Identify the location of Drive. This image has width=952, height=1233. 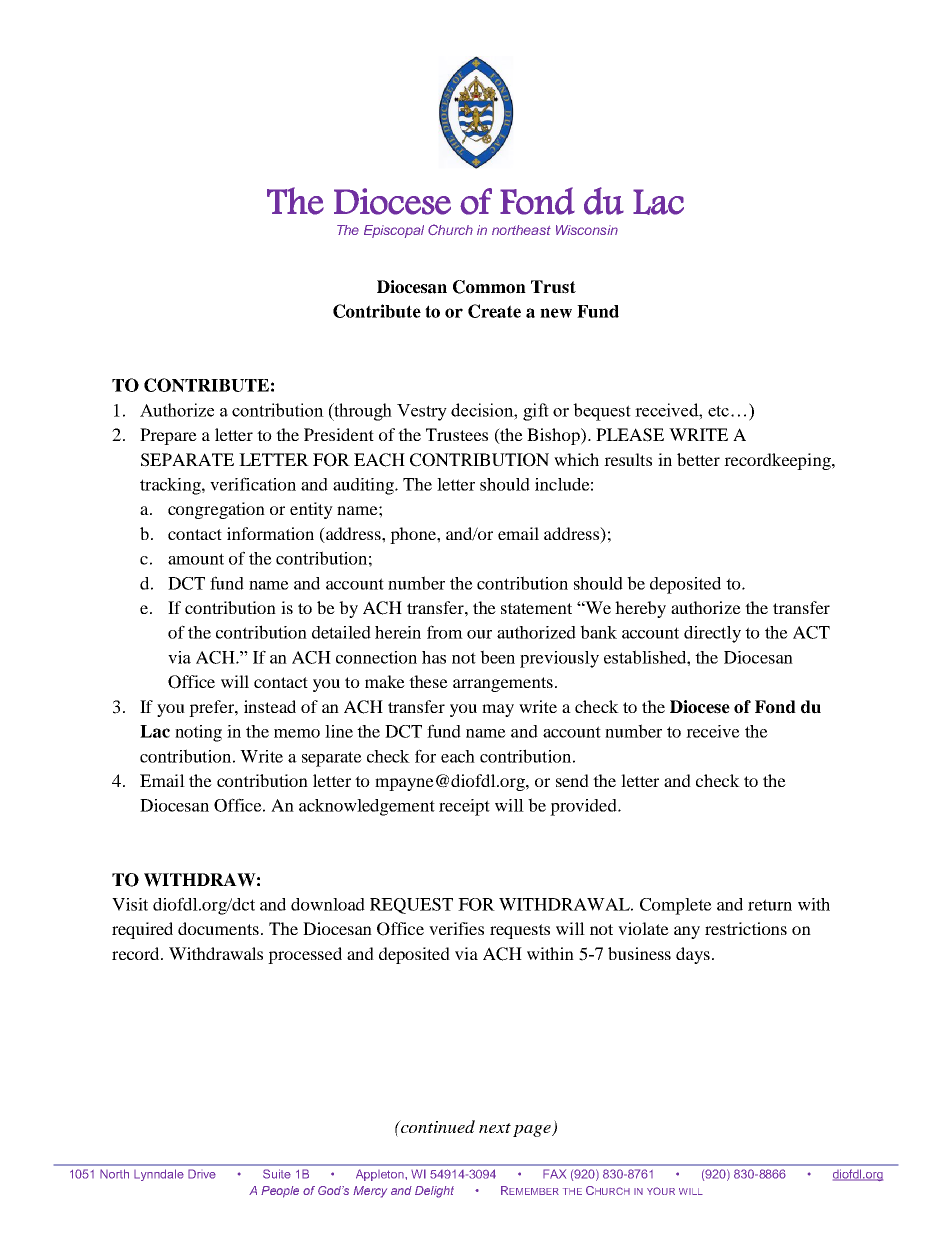
(202, 1174).
